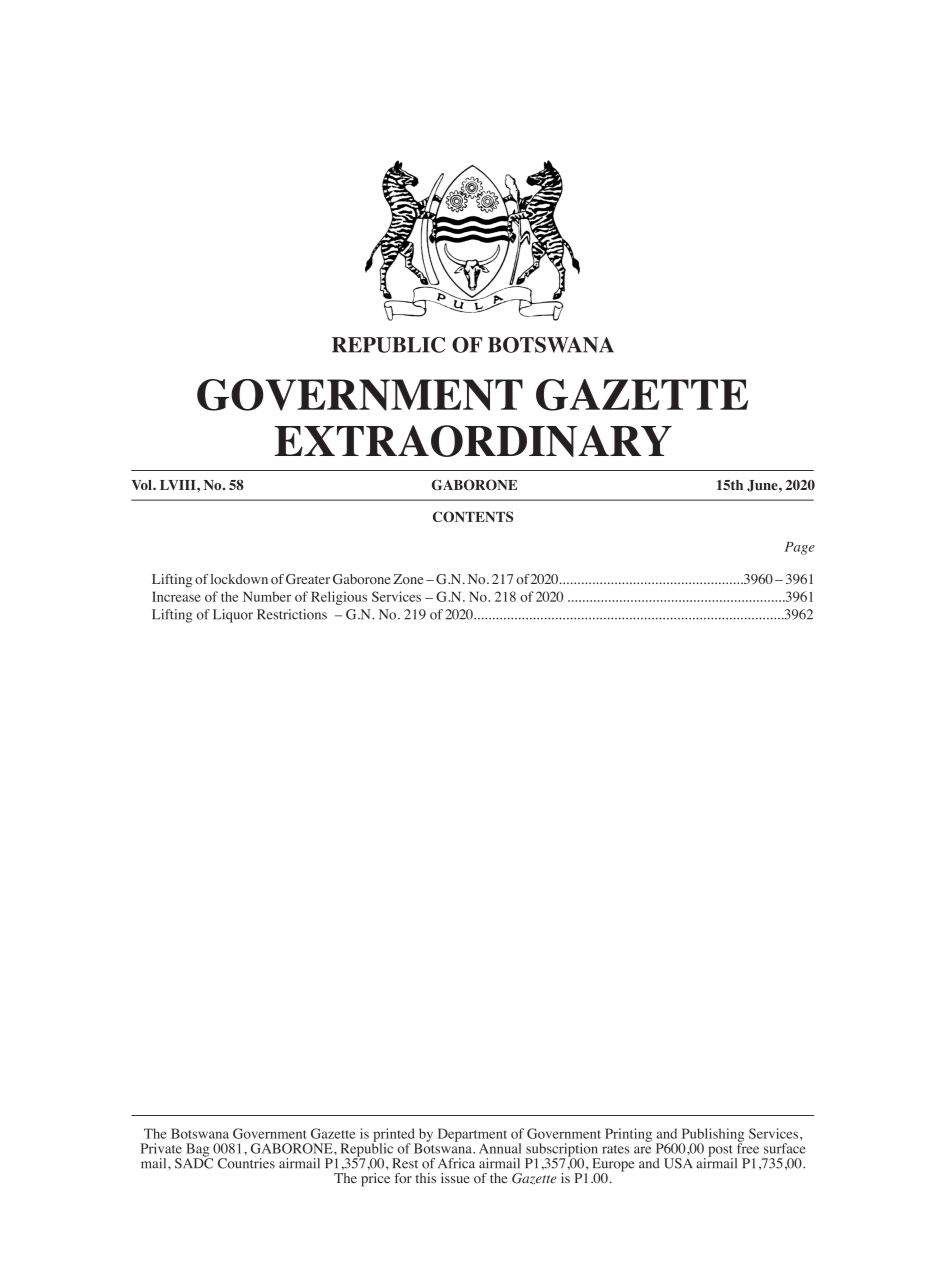  Describe the element at coordinates (472, 1136) in the image. I see `Department` at that location.
